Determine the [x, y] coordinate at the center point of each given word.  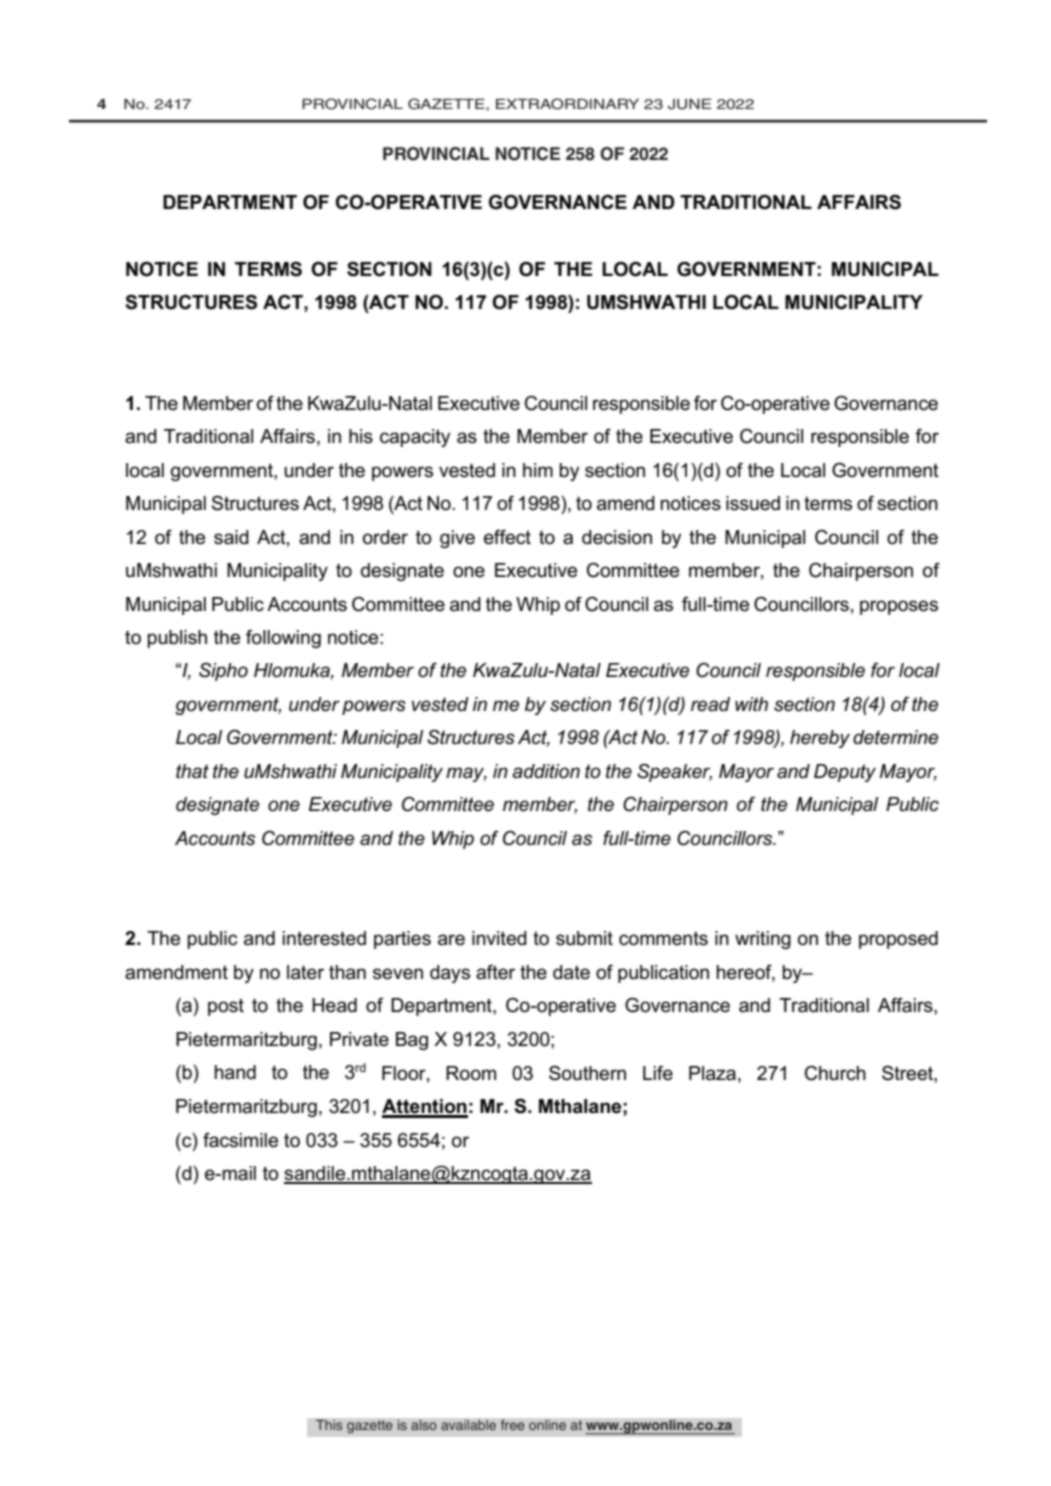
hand [235, 1072]
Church [835, 1073]
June [690, 104]
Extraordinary [567, 104]
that [192, 771]
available [468, 1425]
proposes [899, 607]
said [231, 537]
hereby [820, 739]
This [329, 1425]
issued [753, 503]
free [512, 1425]
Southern [587, 1073]
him [538, 470]
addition [546, 771]
